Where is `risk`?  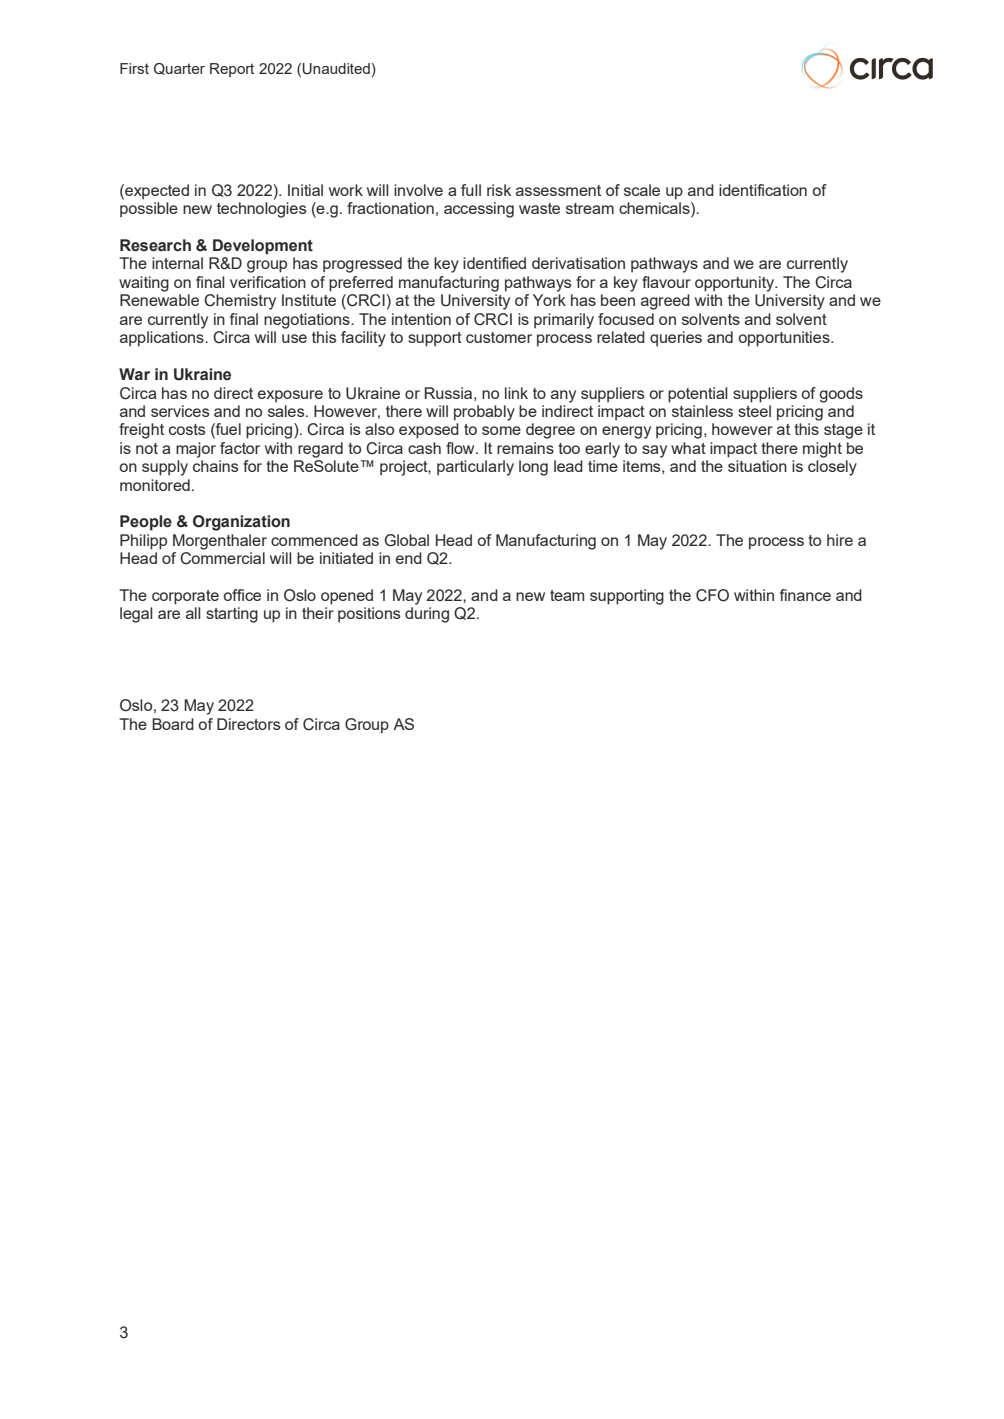
risk is located at coordinates (499, 190).
